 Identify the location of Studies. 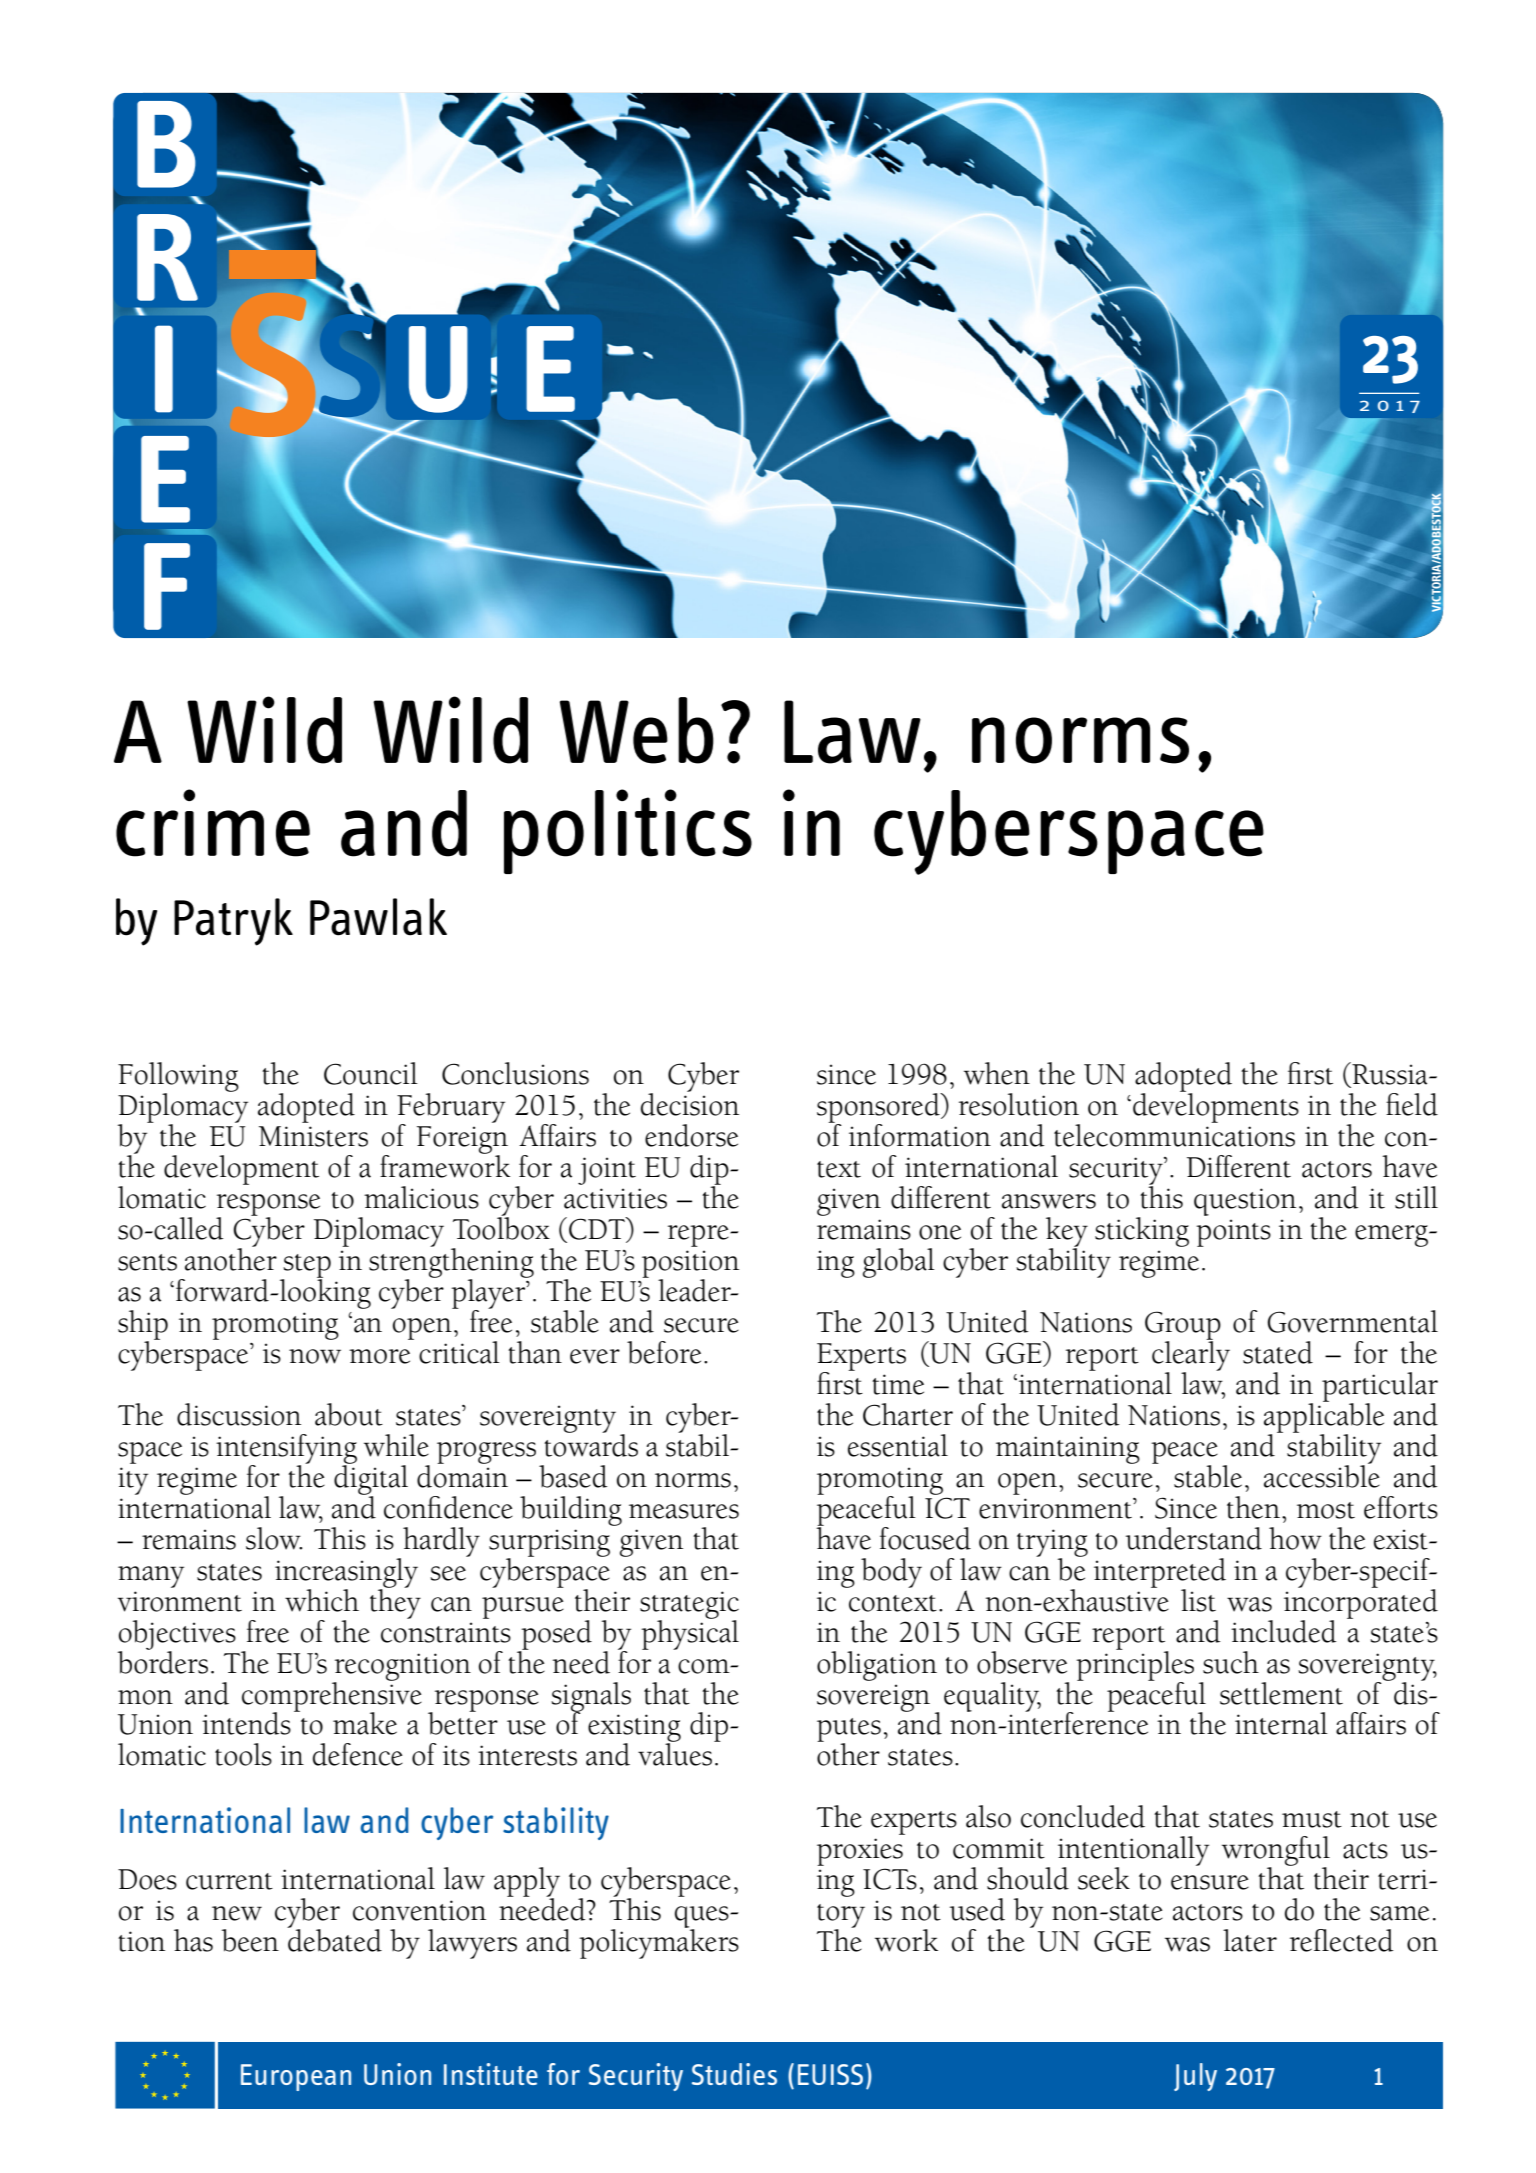
(734, 2074).
